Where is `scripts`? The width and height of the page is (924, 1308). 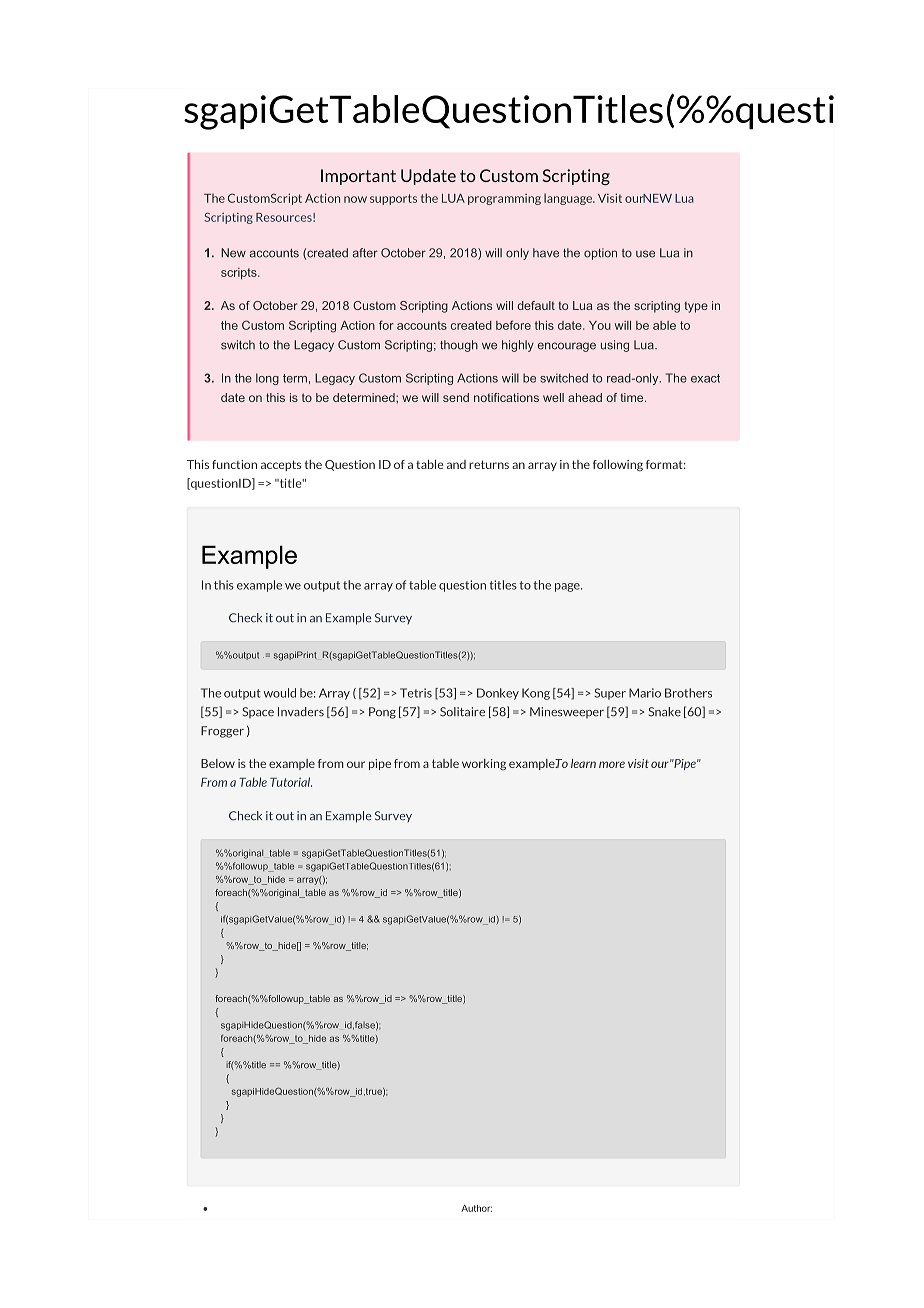
scripts is located at coordinates (240, 273).
